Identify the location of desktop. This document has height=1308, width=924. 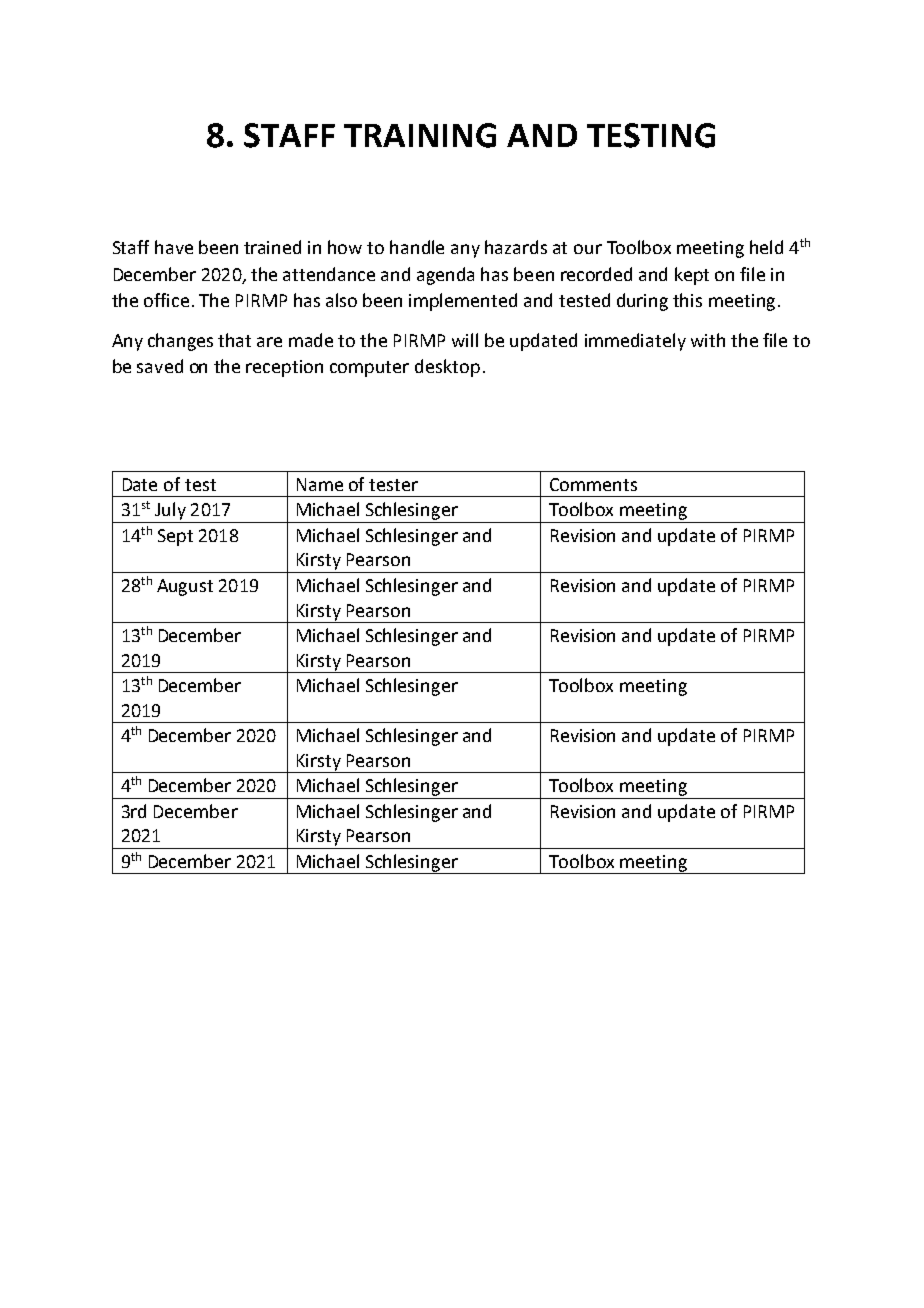
(447, 368).
